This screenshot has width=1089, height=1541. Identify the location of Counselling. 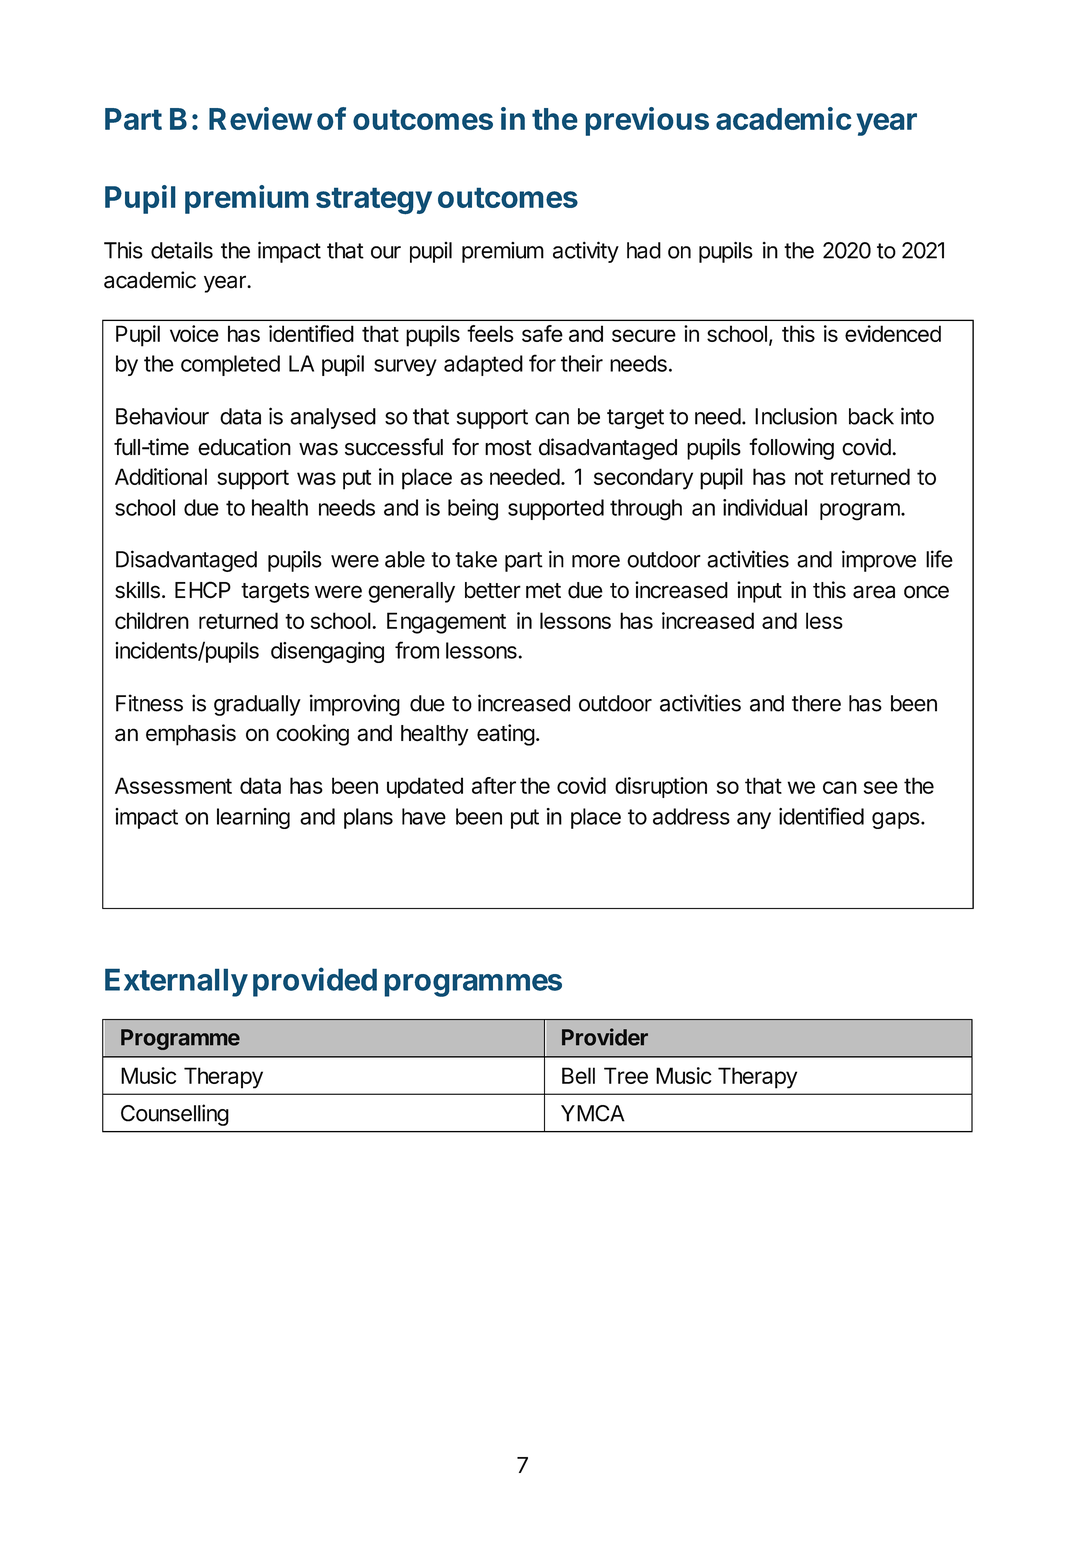
(175, 1115).
